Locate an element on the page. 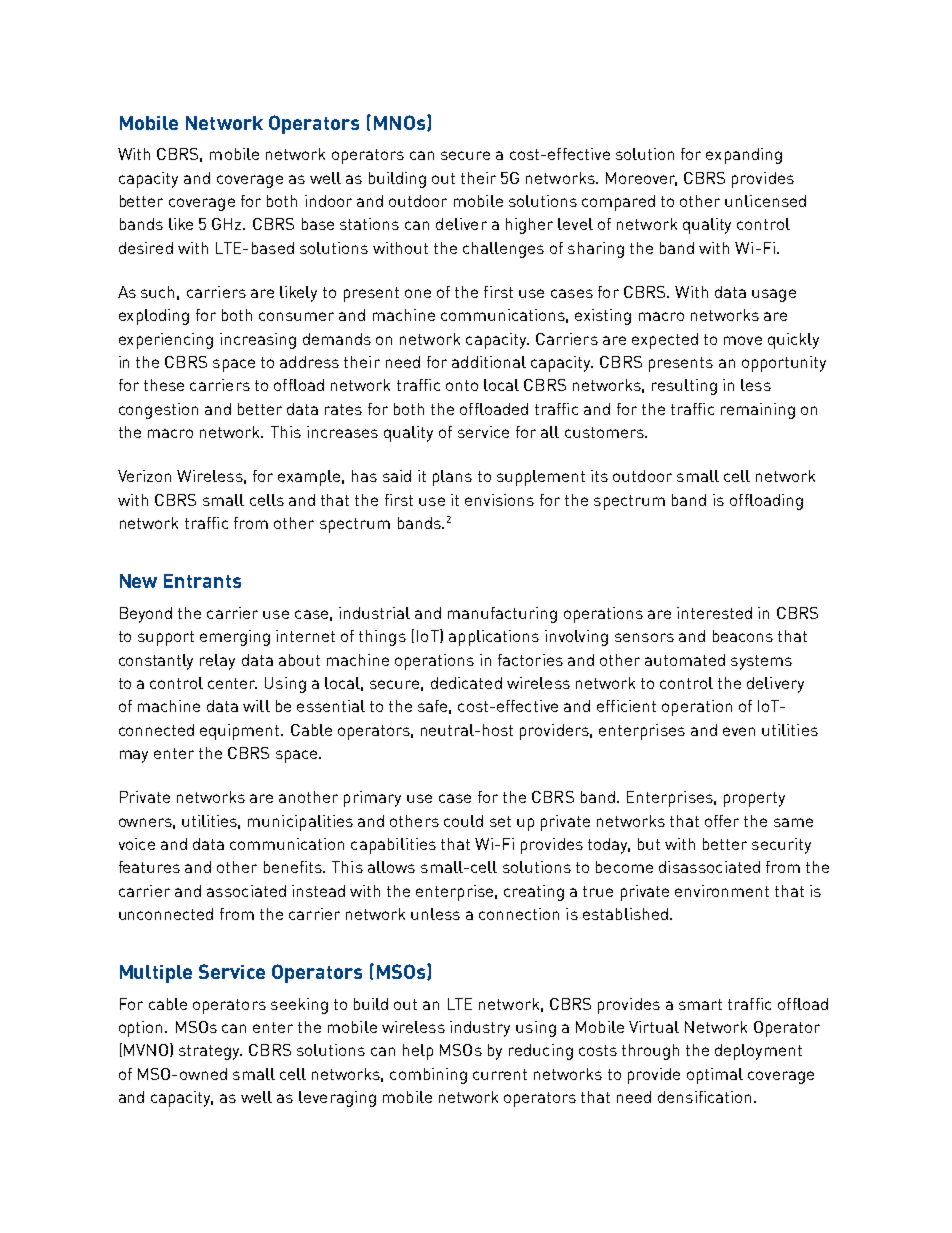 The image size is (952, 1233). desired is located at coordinates (146, 248).
